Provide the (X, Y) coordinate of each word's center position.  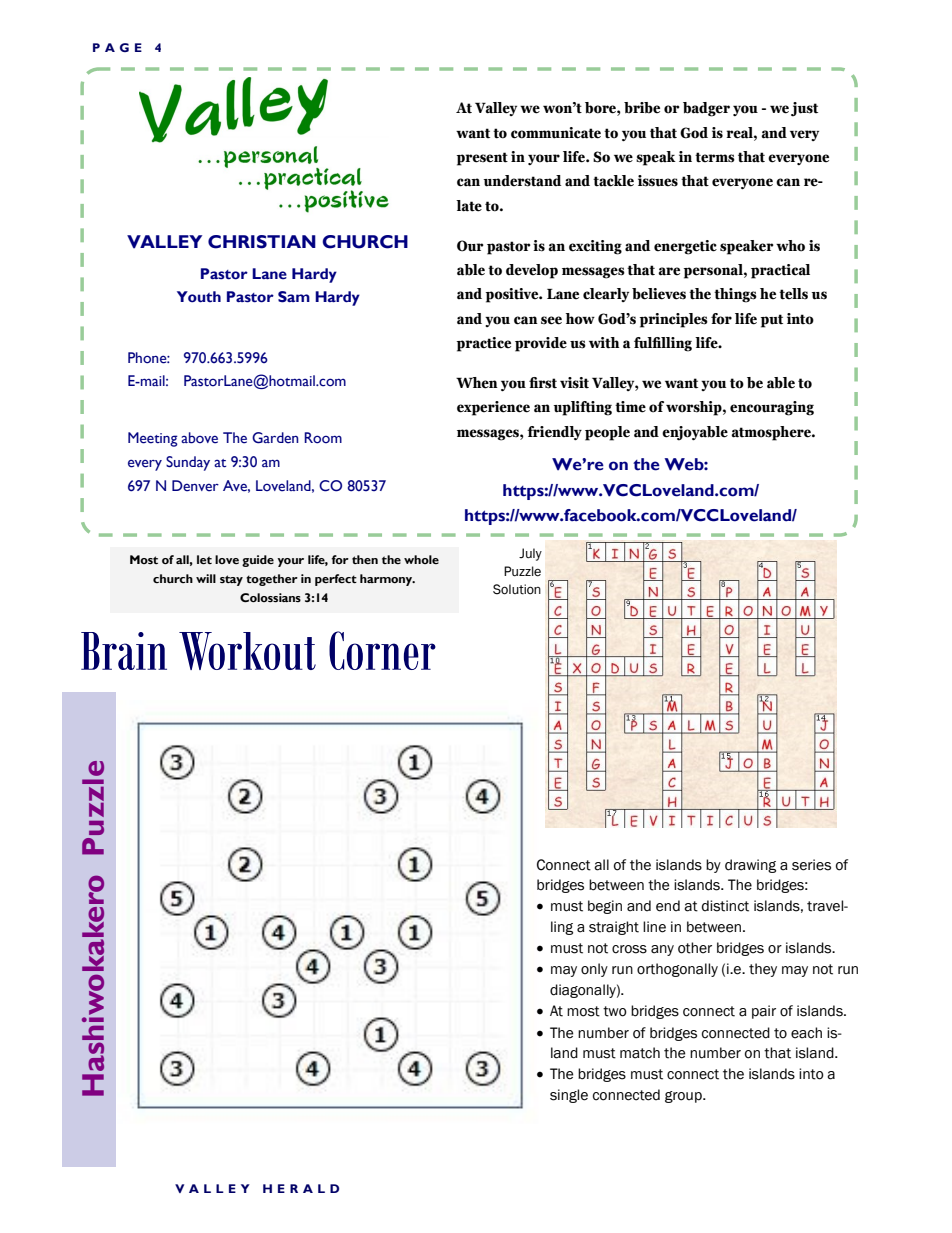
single (569, 1096)
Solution (517, 589)
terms (715, 157)
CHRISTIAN (262, 242)
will (206, 578)
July (530, 554)
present (482, 159)
